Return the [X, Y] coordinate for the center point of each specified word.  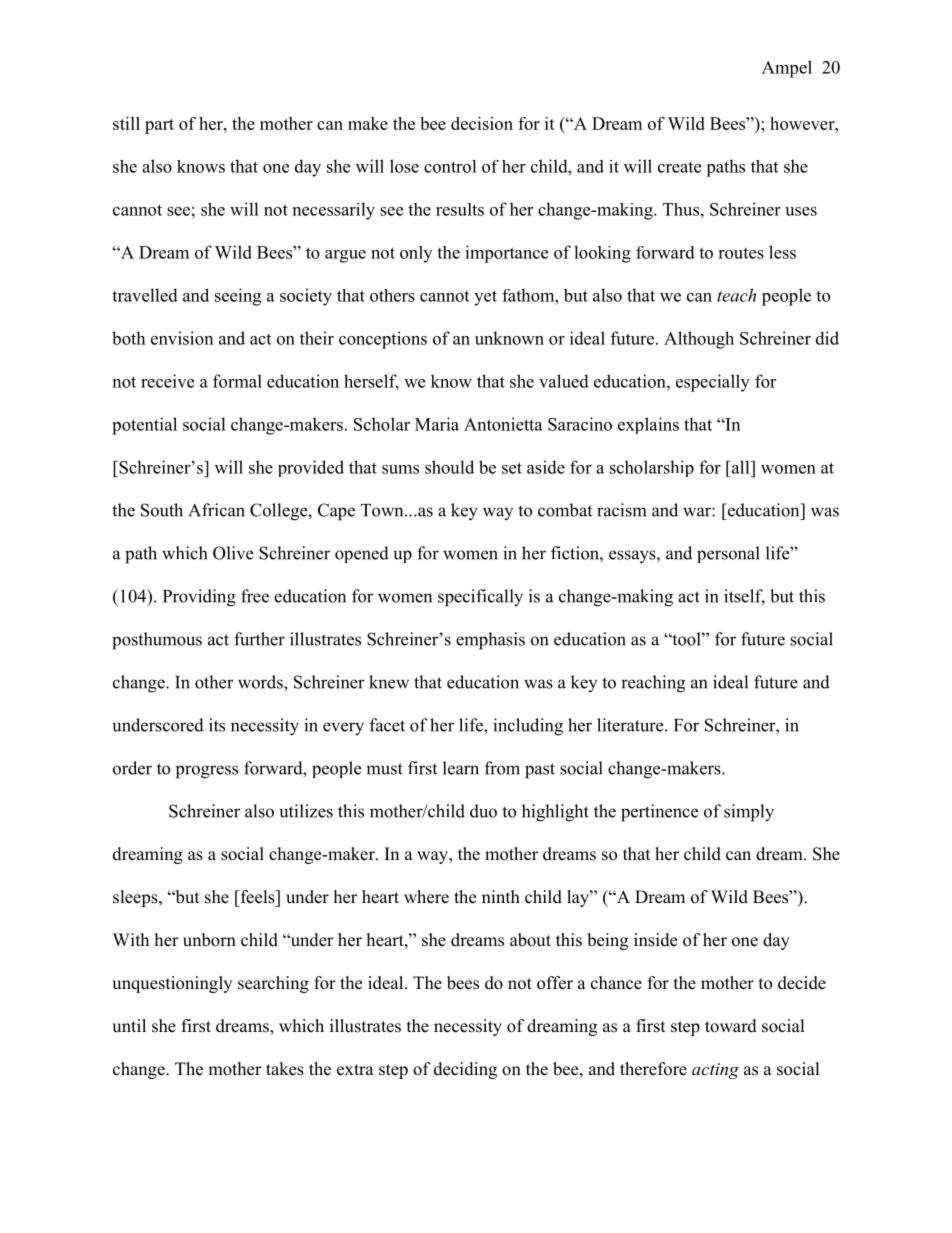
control [450, 166]
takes [285, 1069]
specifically [480, 598]
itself [744, 597]
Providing [199, 598]
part [159, 126]
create [679, 167]
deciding [465, 1070]
